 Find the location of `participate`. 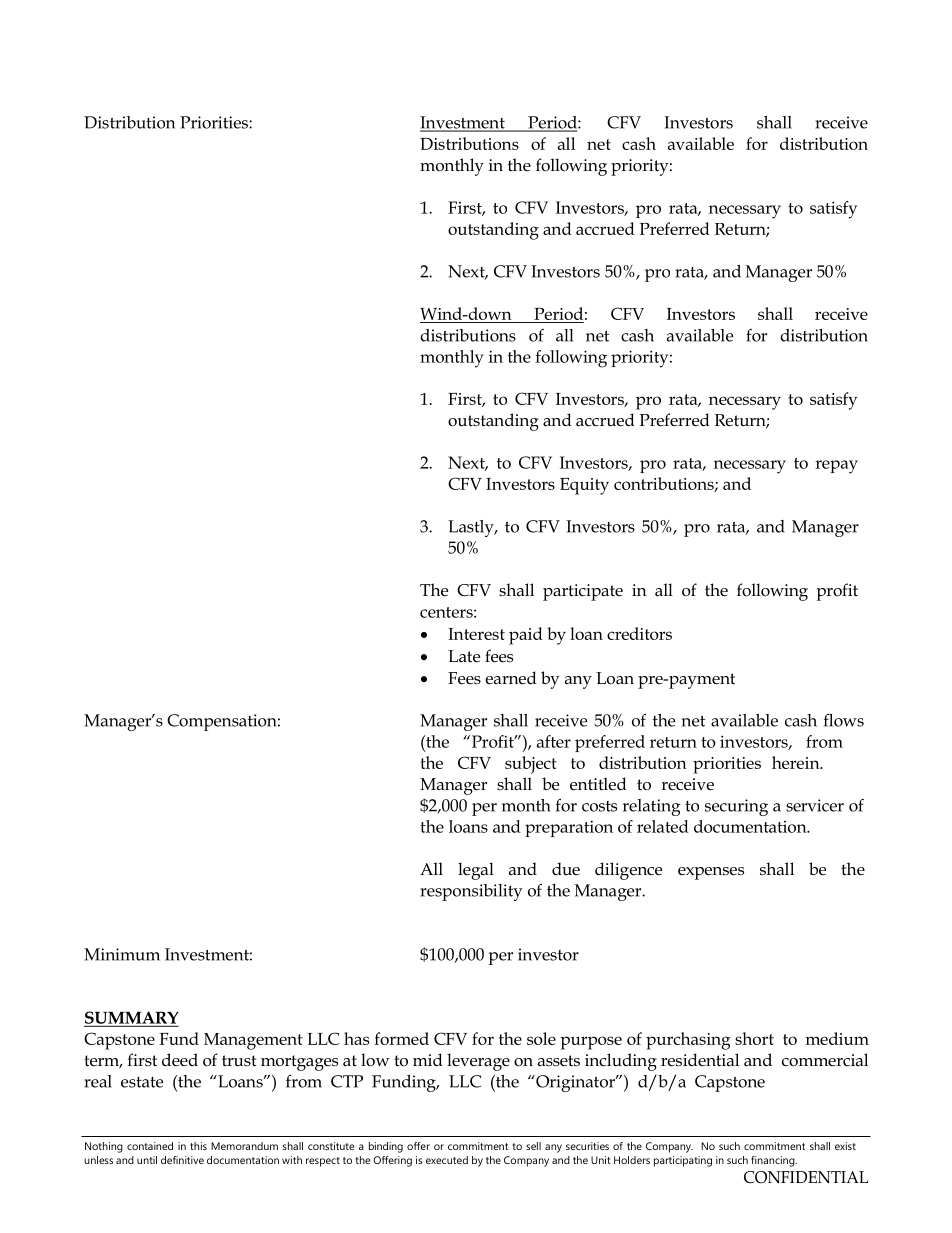

participate is located at coordinates (583, 592).
